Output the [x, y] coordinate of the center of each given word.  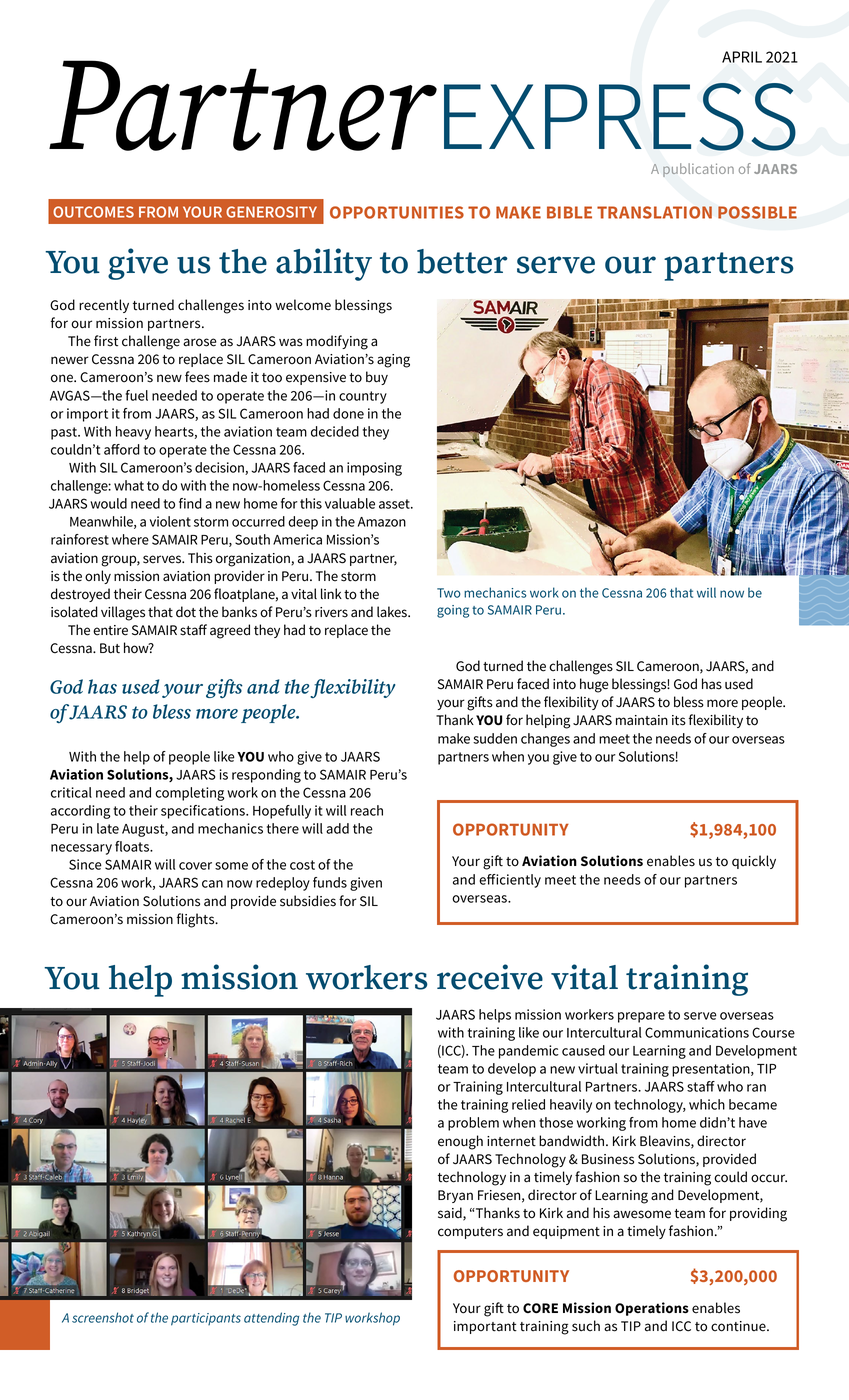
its [679, 720]
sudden [495, 738]
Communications [697, 1032]
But [110, 648]
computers [470, 1233]
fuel [137, 395]
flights [197, 920]
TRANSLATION [654, 212]
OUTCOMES [93, 212]
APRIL [742, 57]
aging [393, 361]
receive [490, 977]
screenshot [103, 1317]
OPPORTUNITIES [397, 212]
